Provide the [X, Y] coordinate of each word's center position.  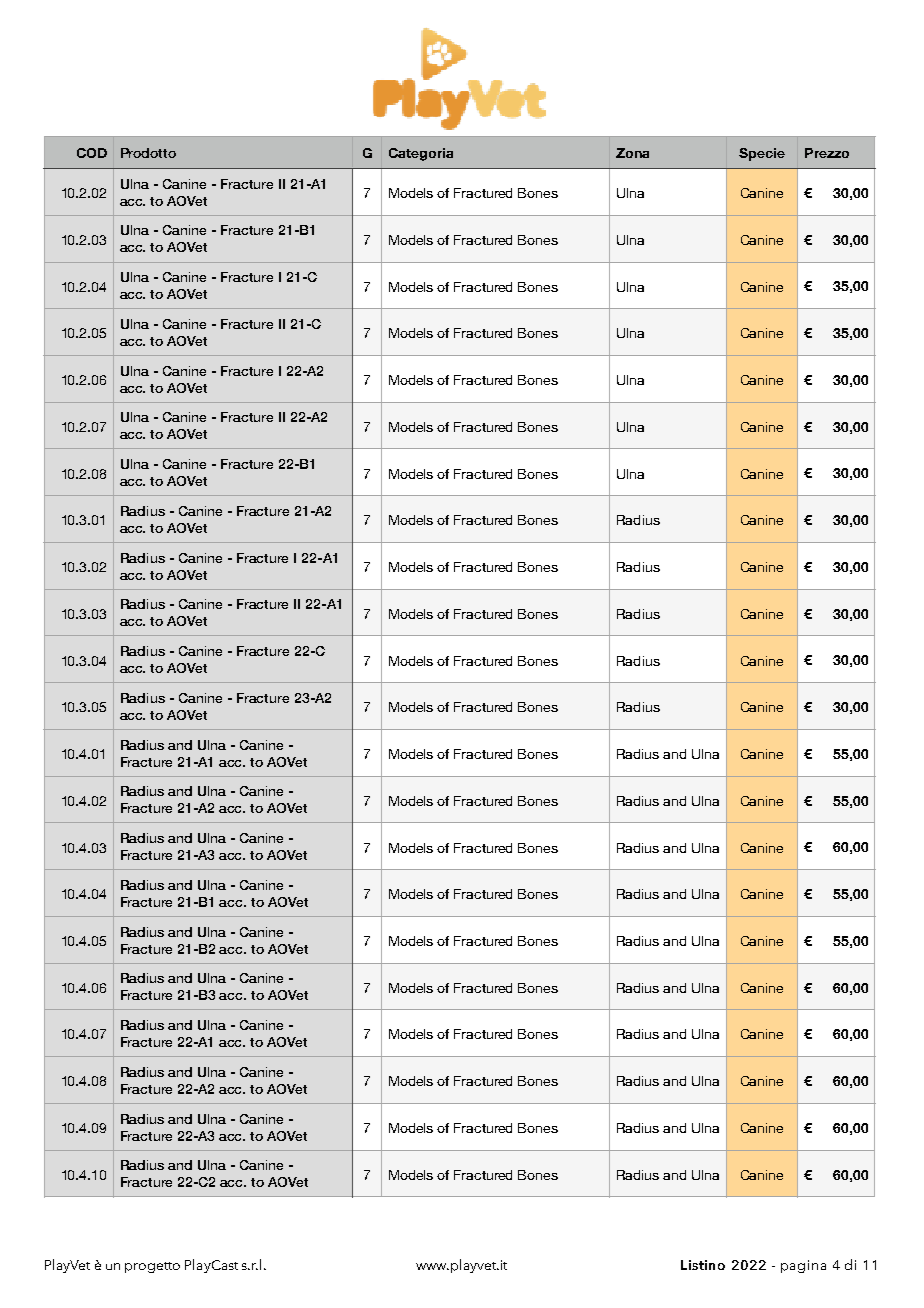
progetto [152, 1267]
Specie [762, 154]
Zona [632, 153]
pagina [803, 1266]
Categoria [421, 154]
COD [92, 153]
